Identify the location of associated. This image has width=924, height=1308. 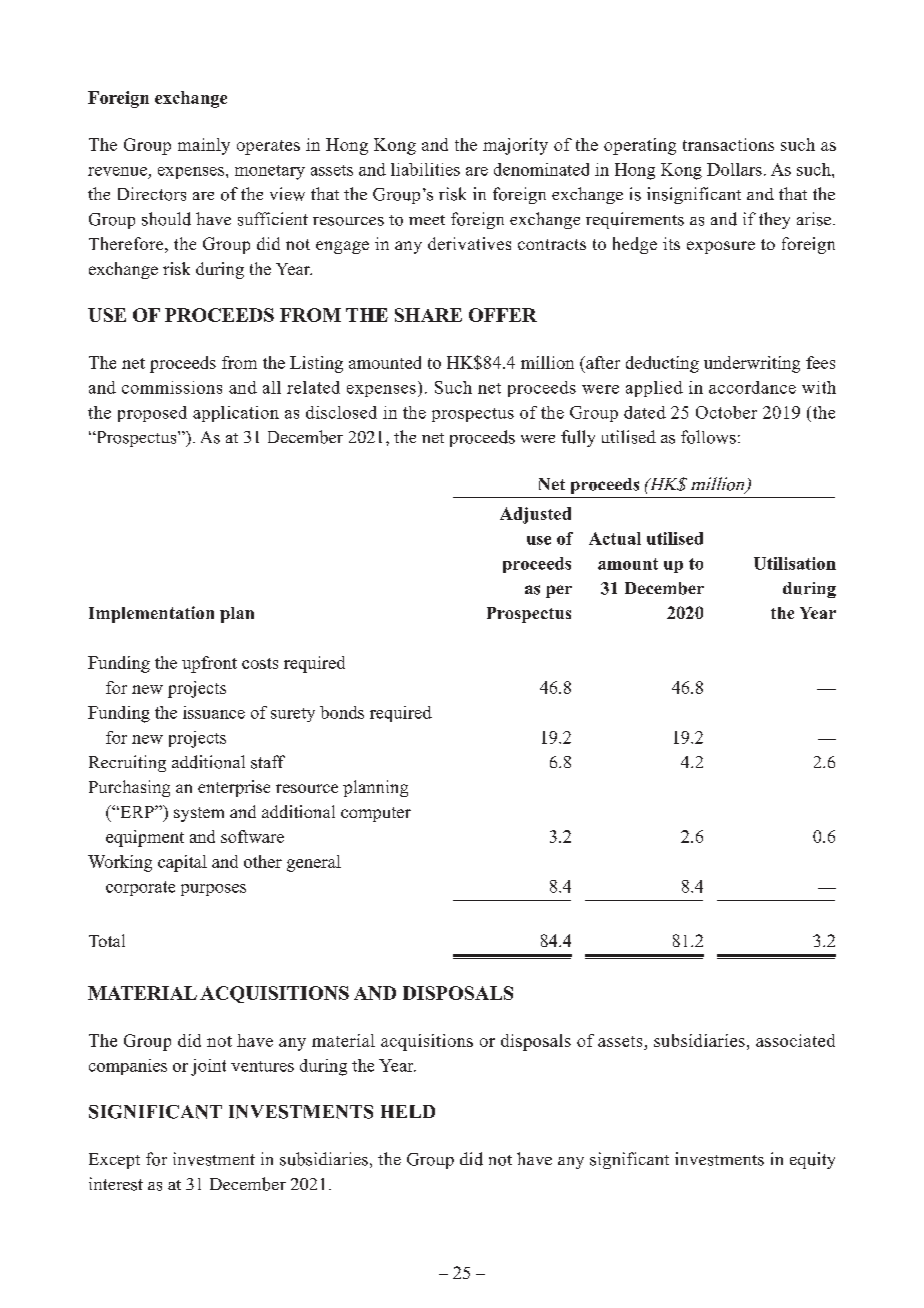
(795, 1040).
